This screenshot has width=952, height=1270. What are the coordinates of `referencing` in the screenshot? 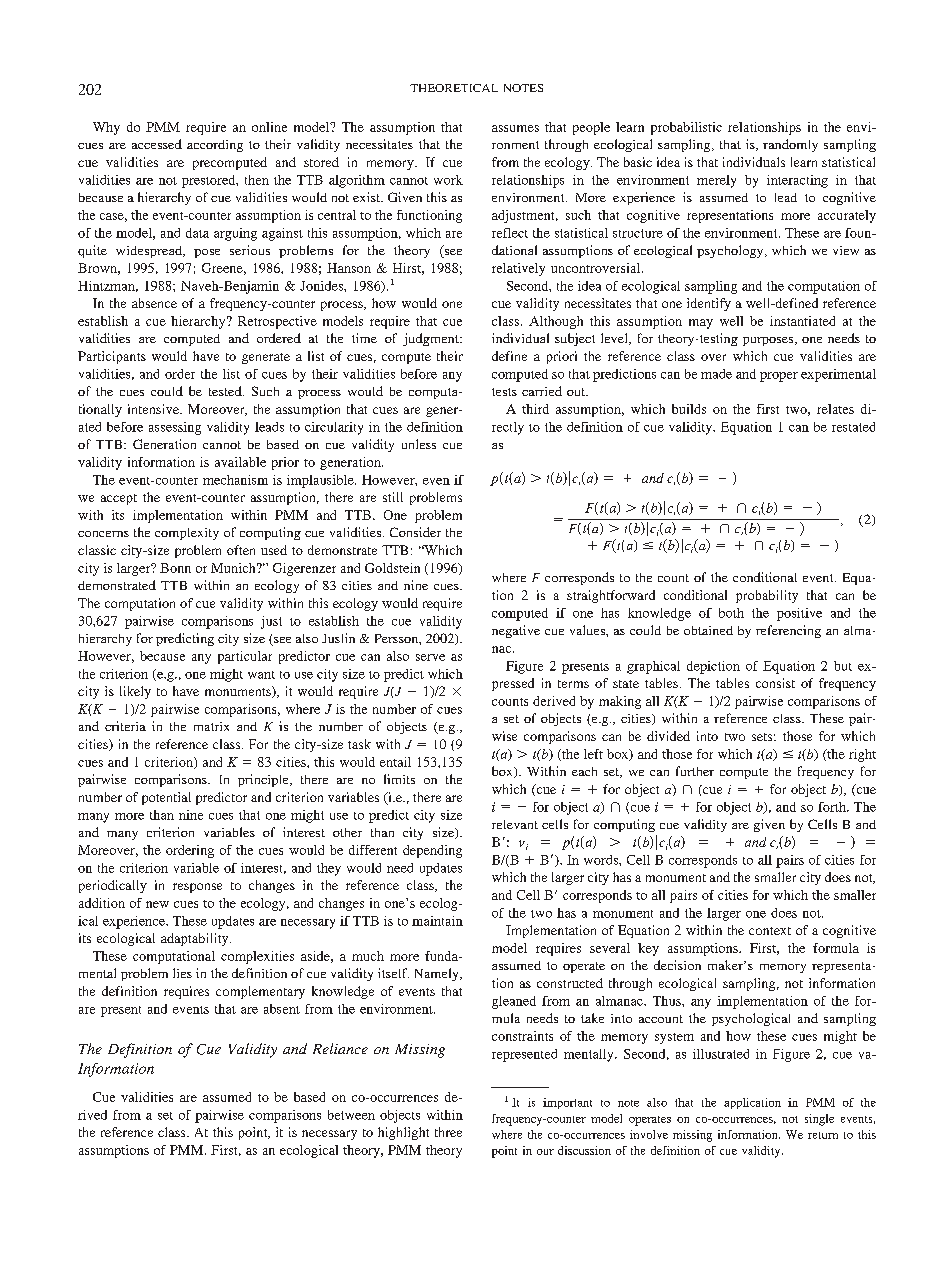 It's located at (788, 631).
